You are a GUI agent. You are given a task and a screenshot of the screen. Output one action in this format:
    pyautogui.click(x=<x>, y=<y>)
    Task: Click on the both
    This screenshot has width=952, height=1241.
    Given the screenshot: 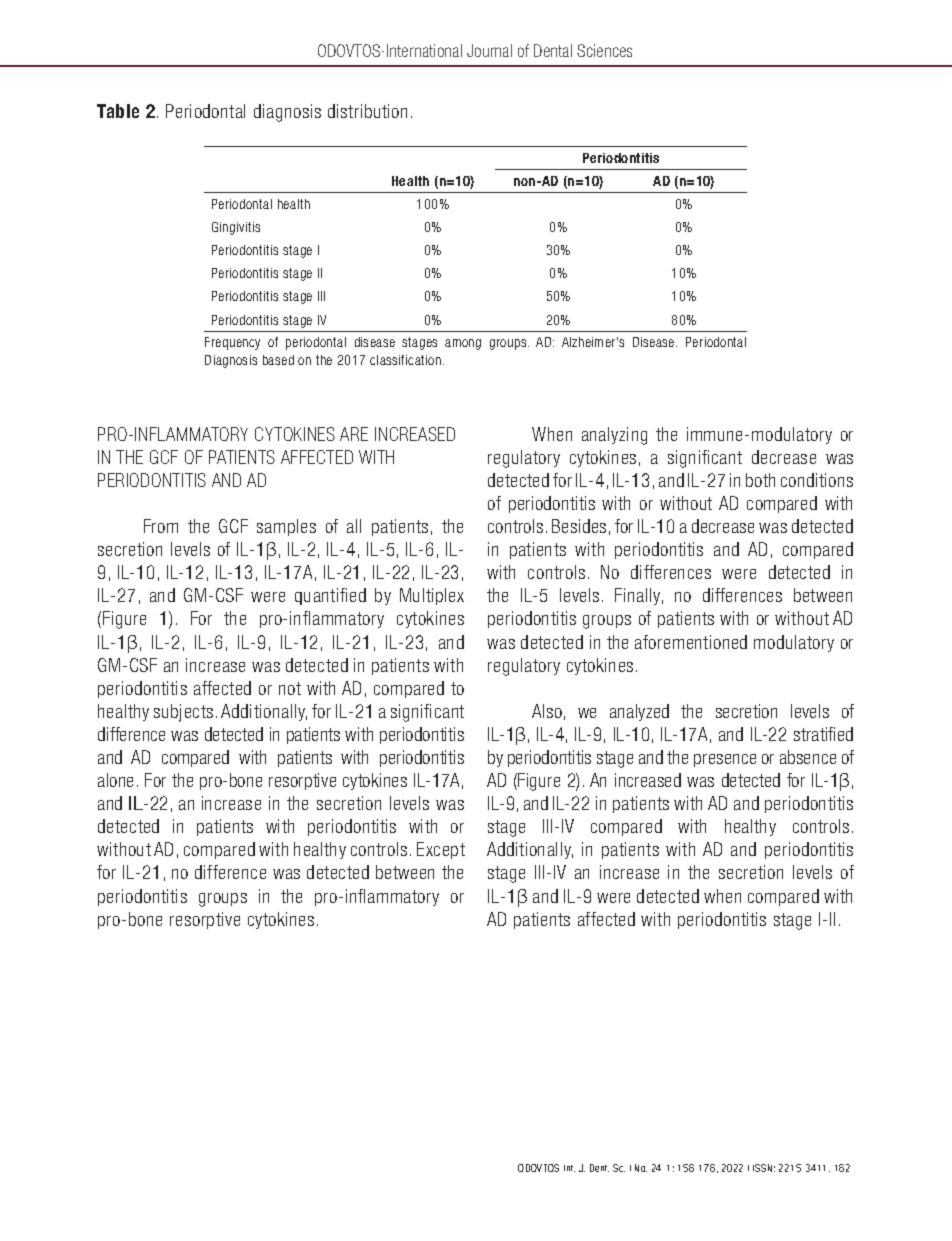 What is the action you would take?
    pyautogui.click(x=760, y=480)
